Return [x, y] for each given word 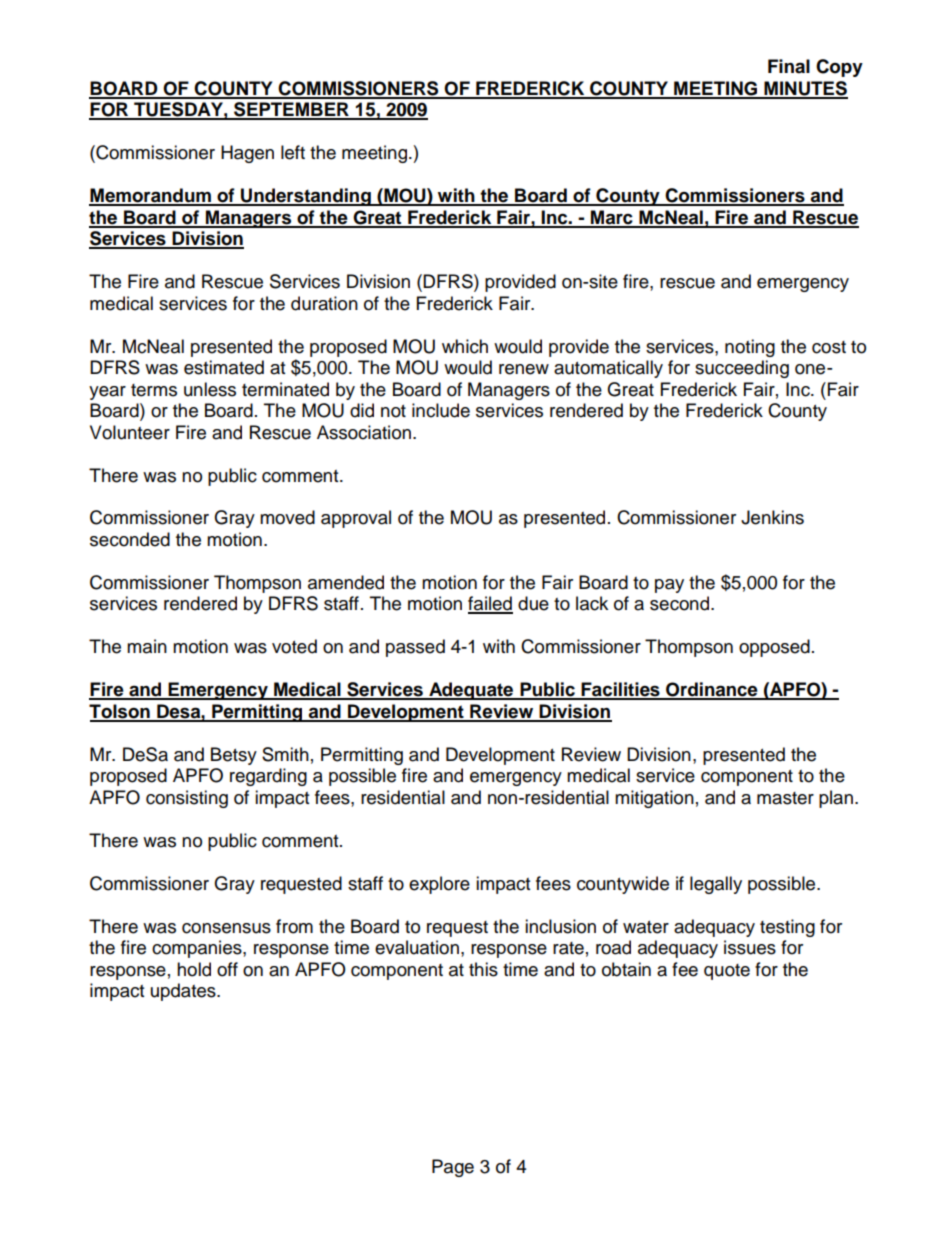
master [785, 798]
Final [789, 66]
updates [184, 992]
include [441, 410]
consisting [187, 799]
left [293, 152]
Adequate [471, 691]
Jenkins [772, 517]
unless [210, 389]
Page [453, 1168]
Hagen [247, 154]
